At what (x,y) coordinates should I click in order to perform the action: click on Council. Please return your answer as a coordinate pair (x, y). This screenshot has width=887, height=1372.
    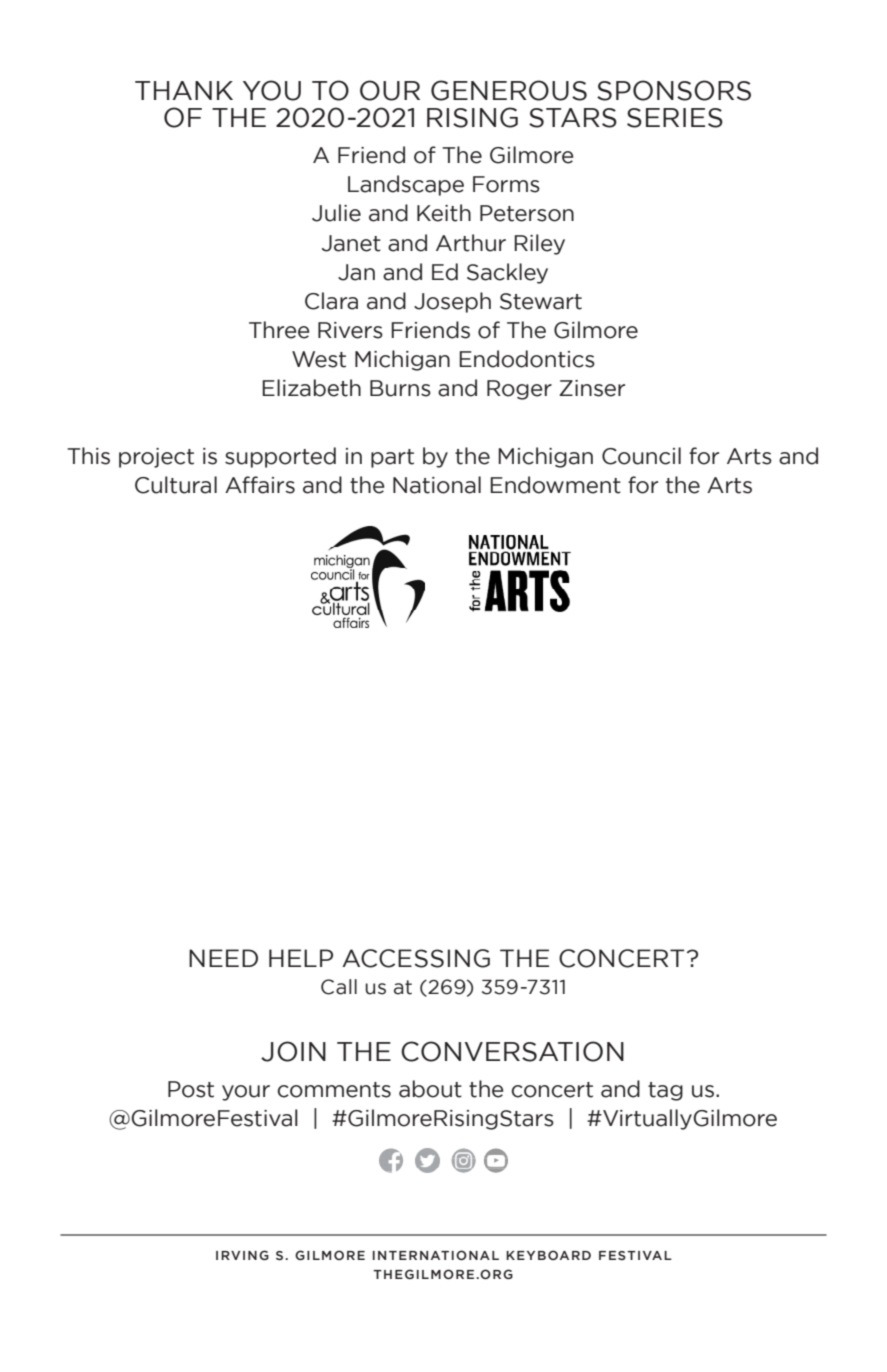
    Looking at the image, I should click on (641, 456).
